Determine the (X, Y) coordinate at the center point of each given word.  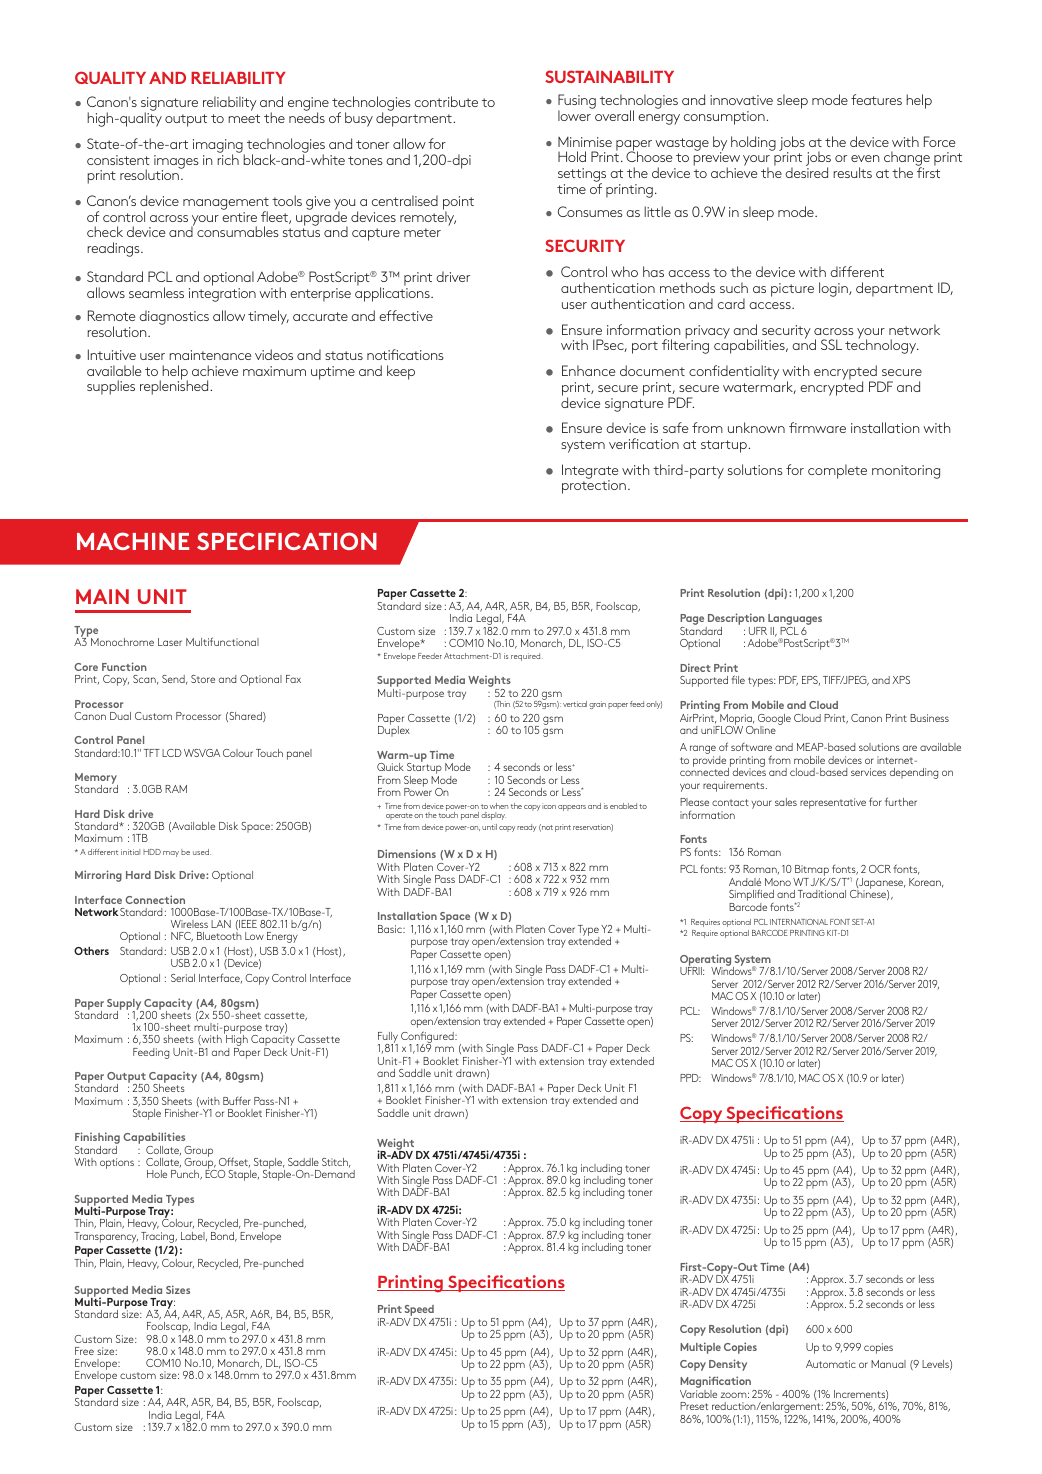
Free (84, 1351)
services (868, 772)
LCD (172, 753)
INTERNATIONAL (799, 922)
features (876, 99)
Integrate (590, 472)
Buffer (237, 1100)
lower (575, 114)
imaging (219, 147)
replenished (175, 387)
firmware (817, 427)
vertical (575, 704)
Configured (428, 1038)
